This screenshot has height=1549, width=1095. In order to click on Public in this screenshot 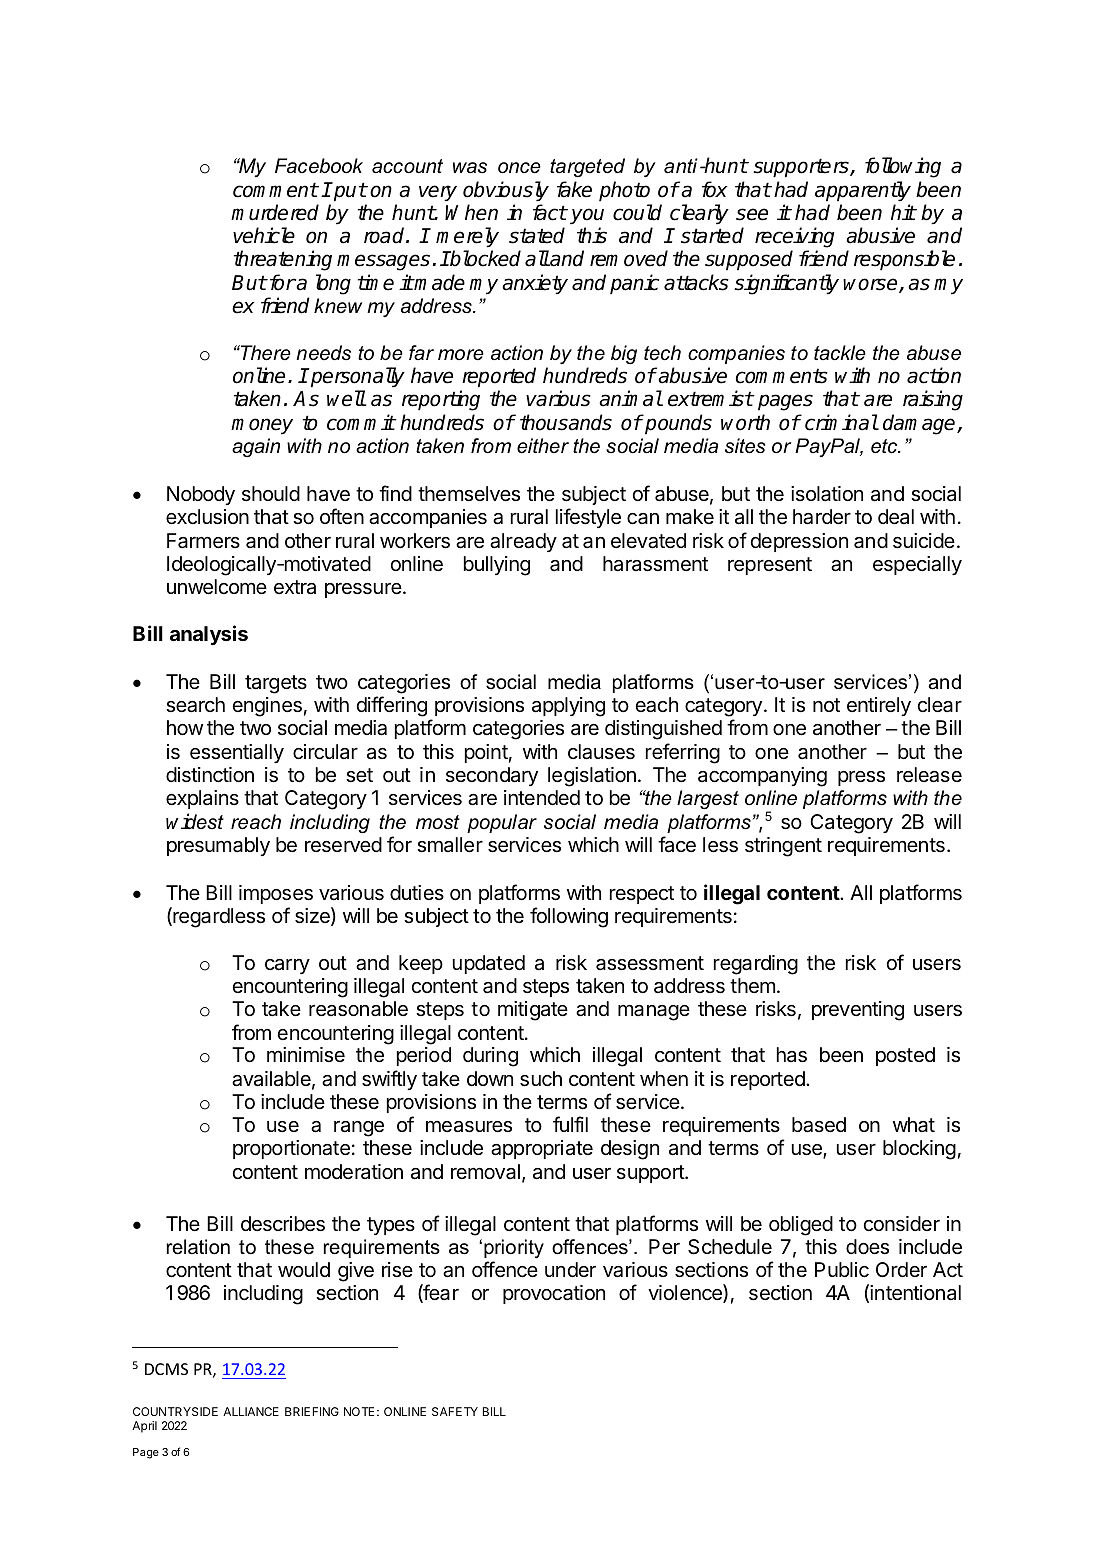, I will do `click(842, 1270)`.
